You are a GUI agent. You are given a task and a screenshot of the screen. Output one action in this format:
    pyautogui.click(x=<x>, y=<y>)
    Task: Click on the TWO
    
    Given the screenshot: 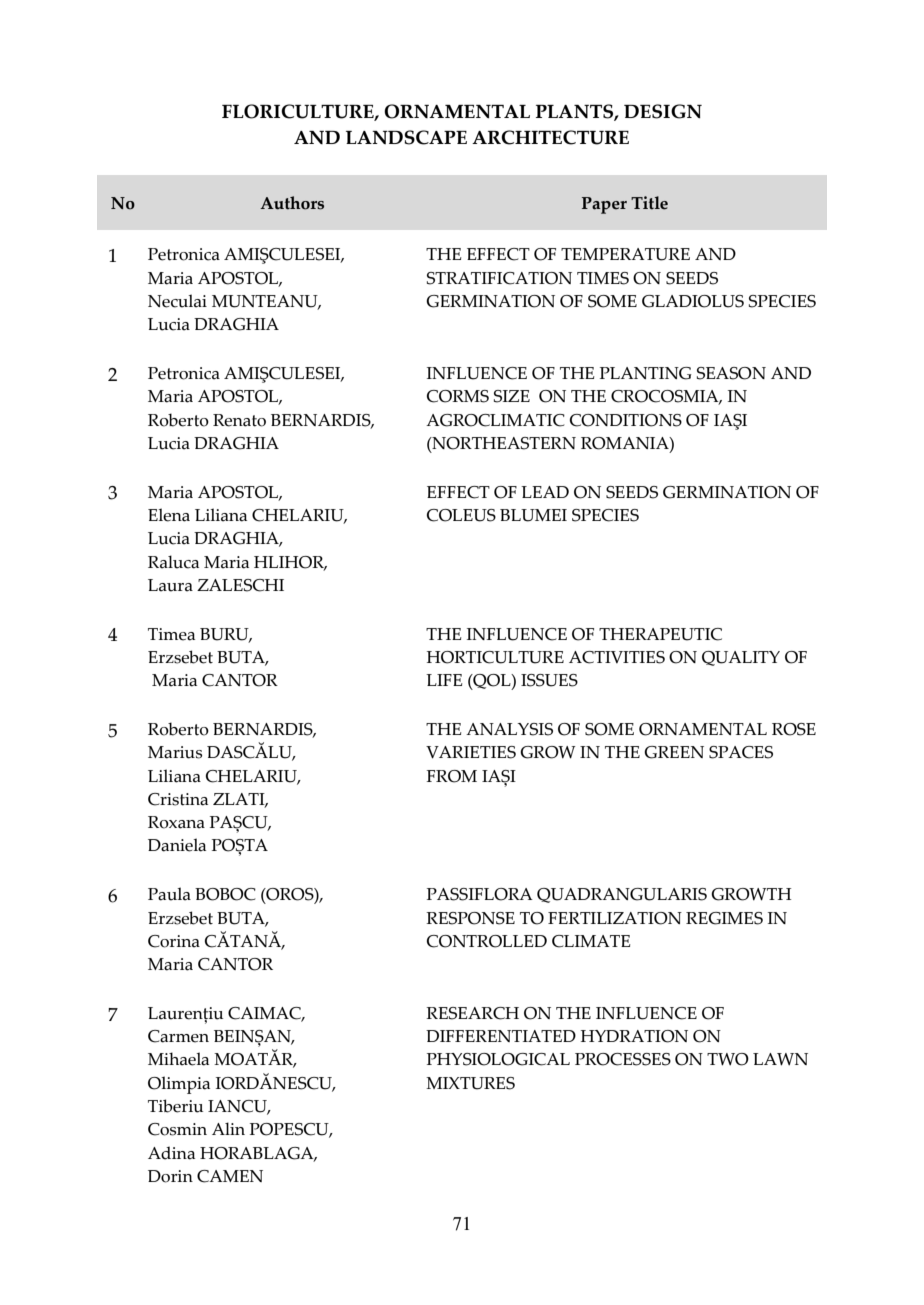 What is the action you would take?
    pyautogui.click(x=728, y=1059)
